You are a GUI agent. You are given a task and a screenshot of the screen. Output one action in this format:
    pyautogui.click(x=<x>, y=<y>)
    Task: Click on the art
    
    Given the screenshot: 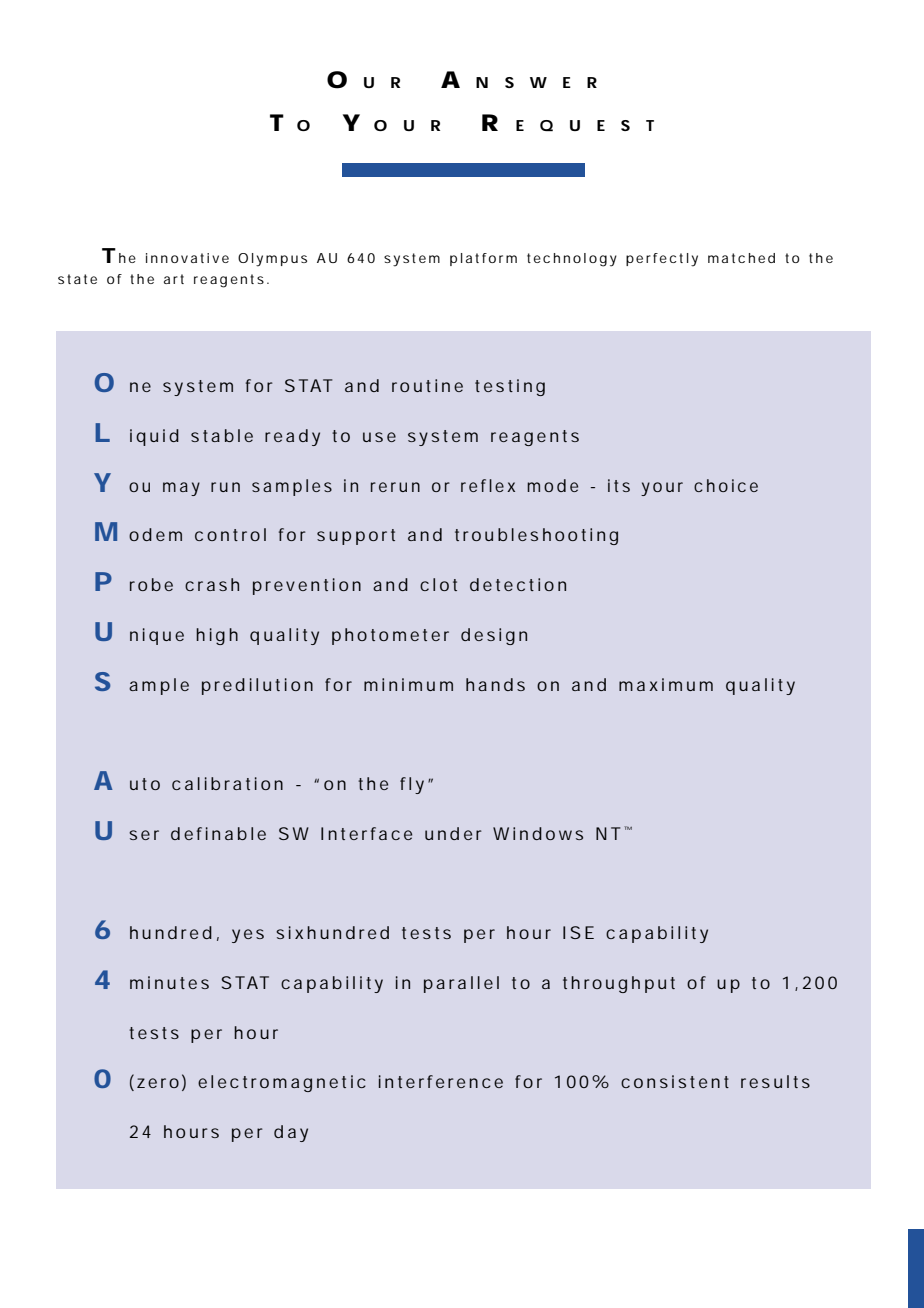 What is the action you would take?
    pyautogui.click(x=174, y=279)
